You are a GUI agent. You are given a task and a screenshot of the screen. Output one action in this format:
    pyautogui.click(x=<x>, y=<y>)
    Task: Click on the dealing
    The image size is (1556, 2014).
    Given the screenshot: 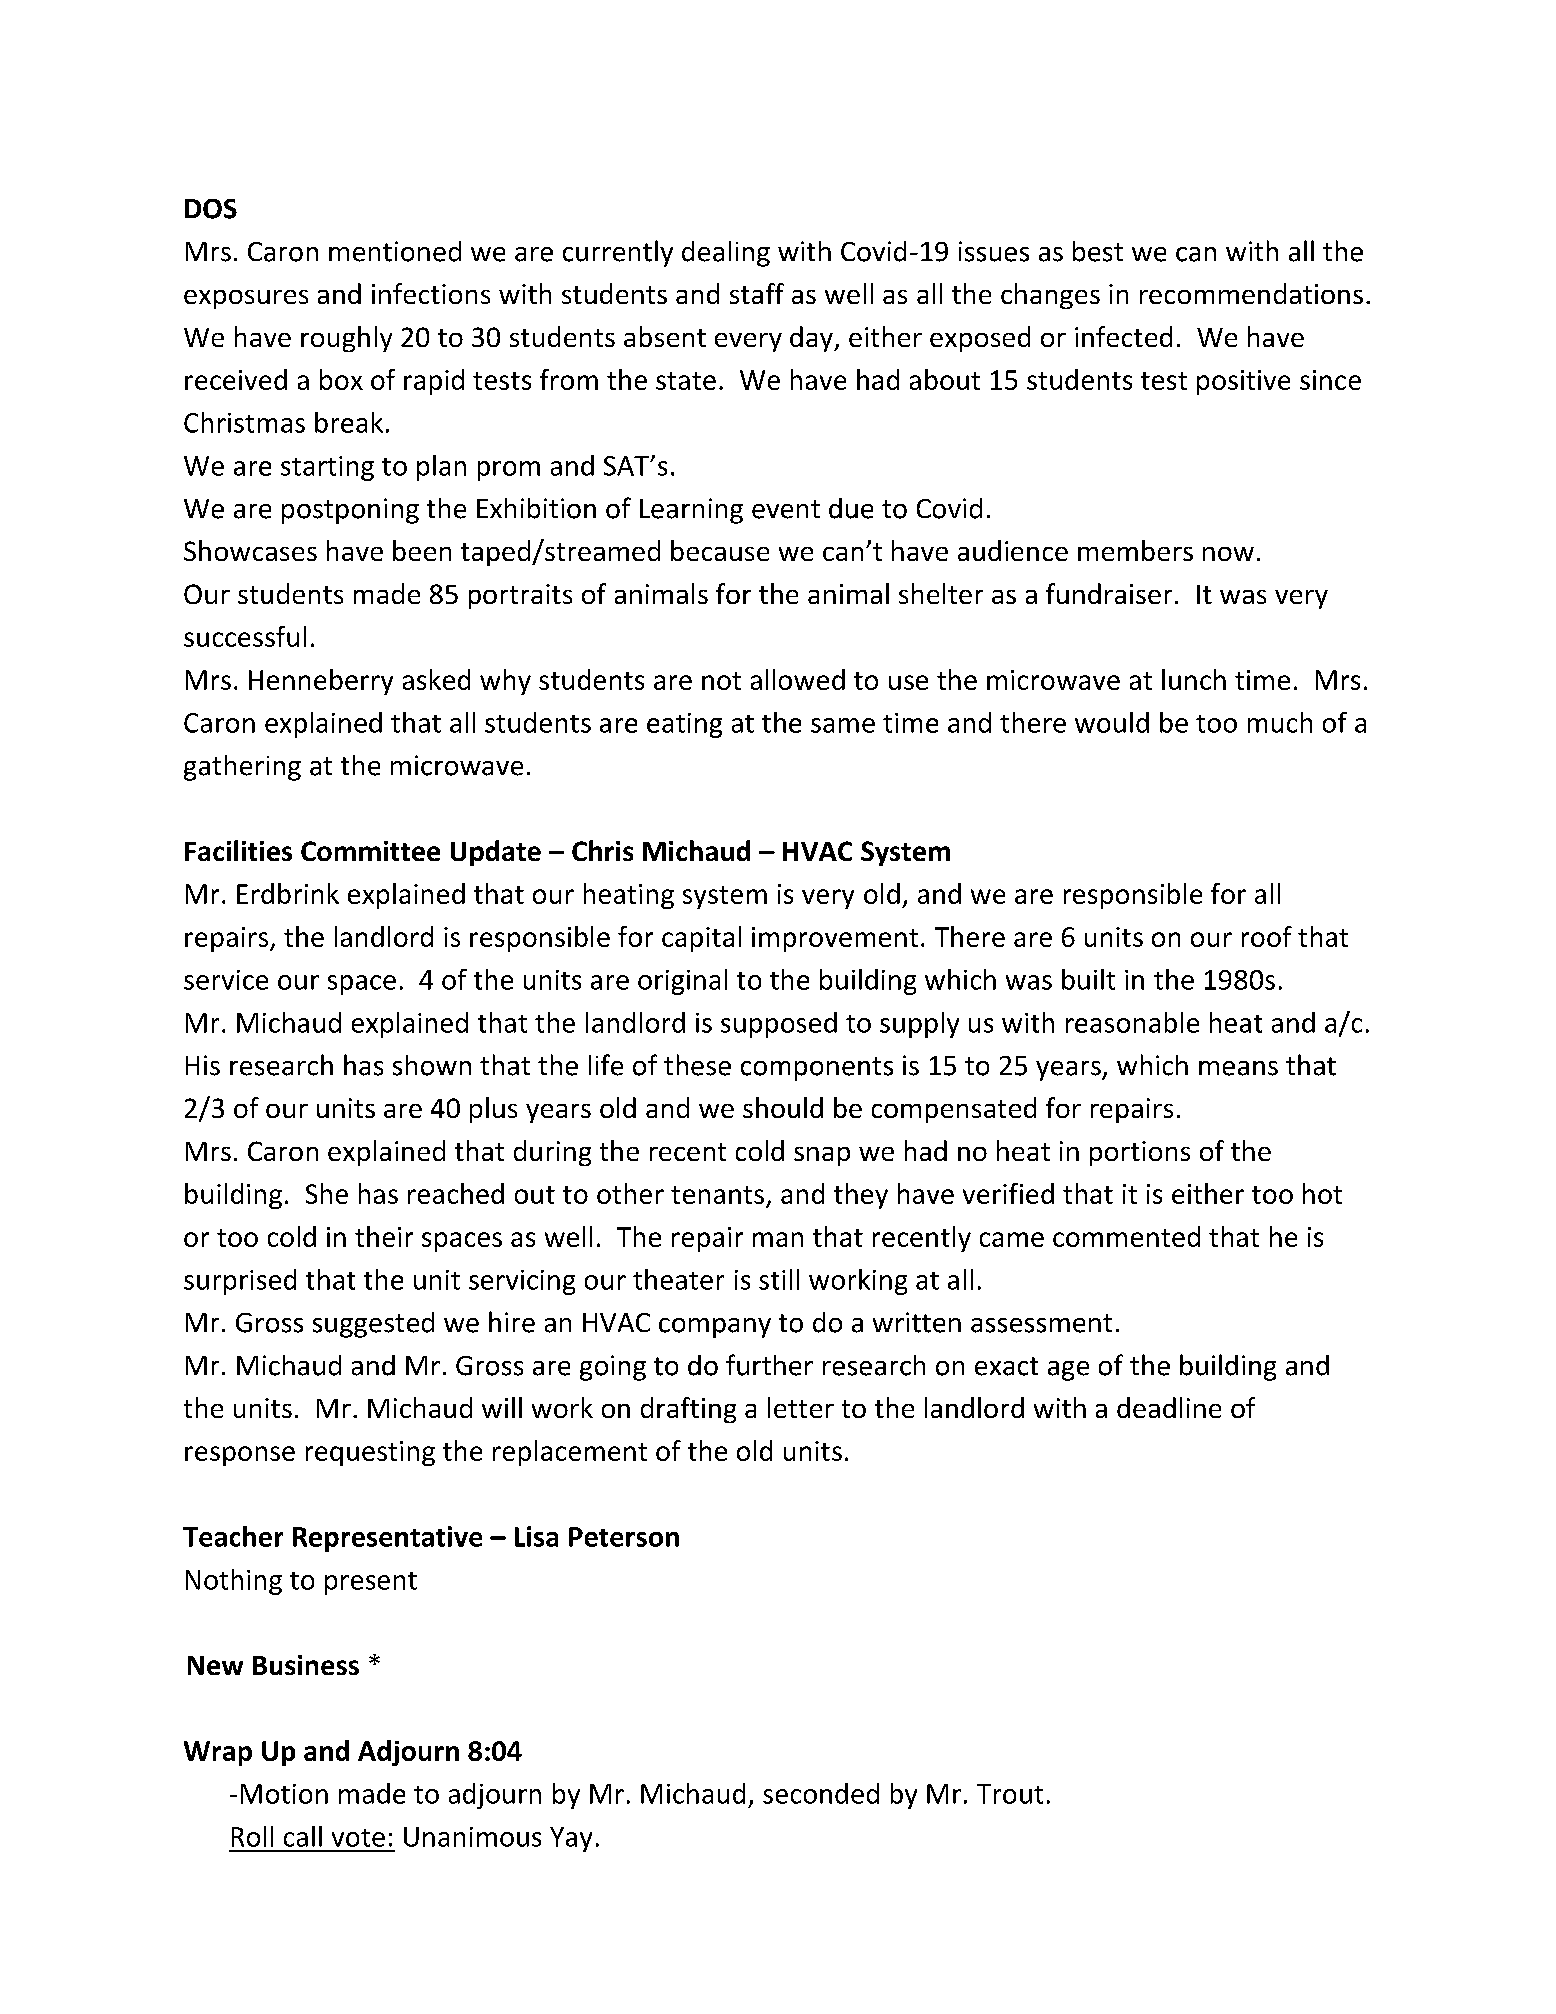 What is the action you would take?
    pyautogui.click(x=726, y=254)
